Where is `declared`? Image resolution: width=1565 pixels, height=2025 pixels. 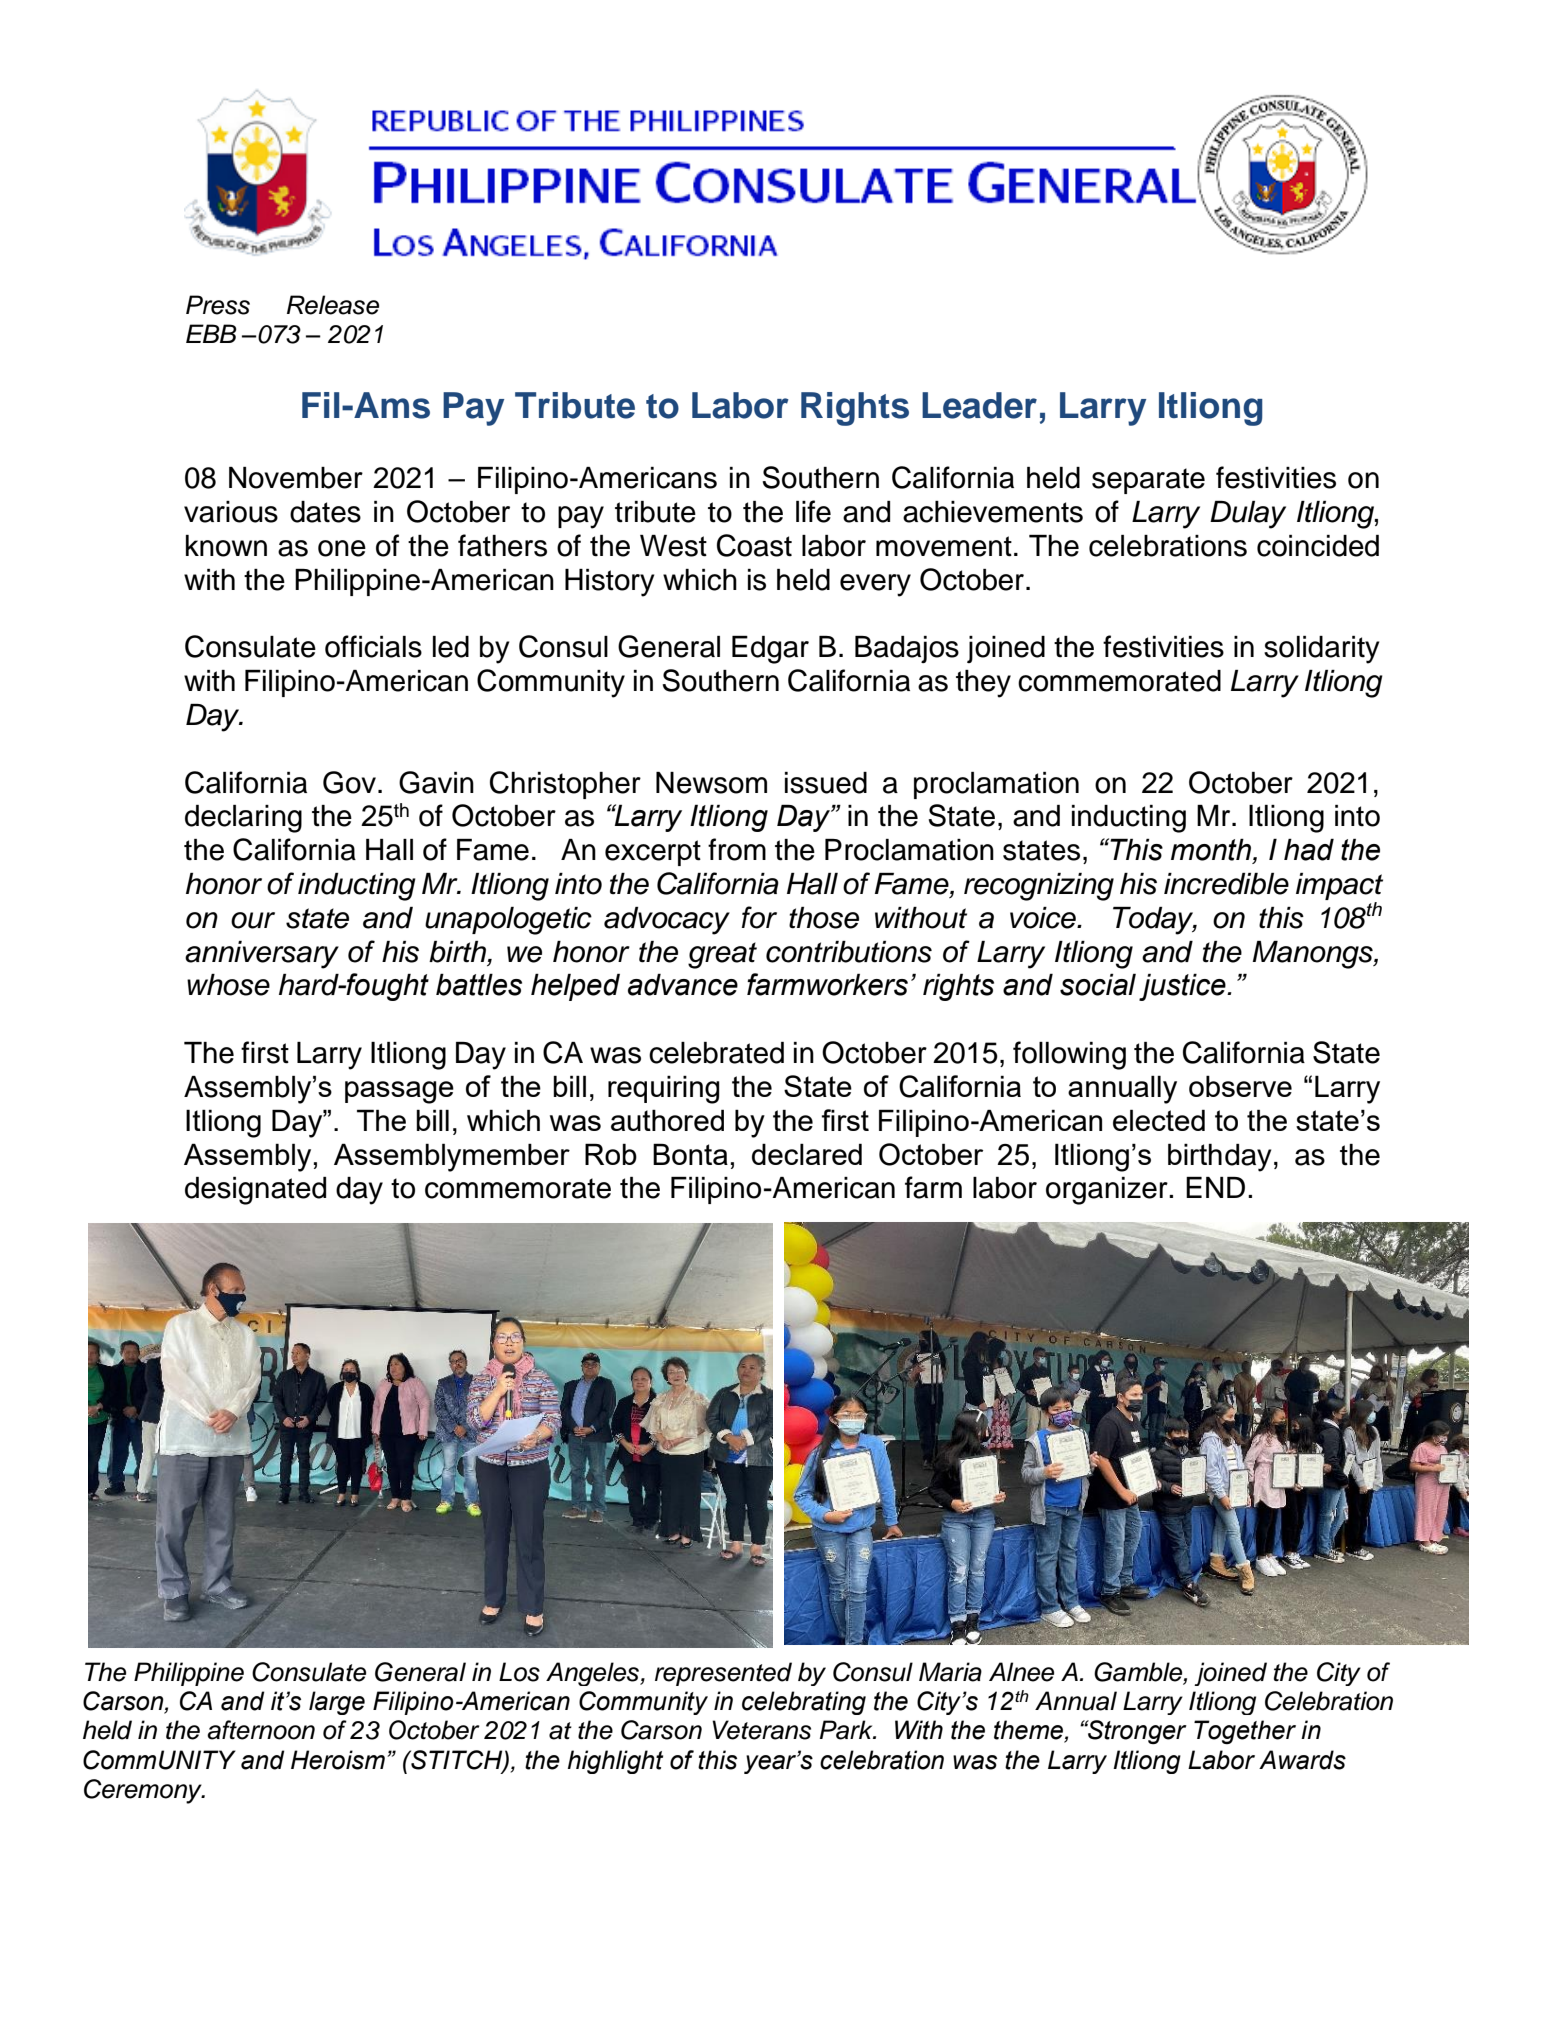 declared is located at coordinates (807, 1154).
